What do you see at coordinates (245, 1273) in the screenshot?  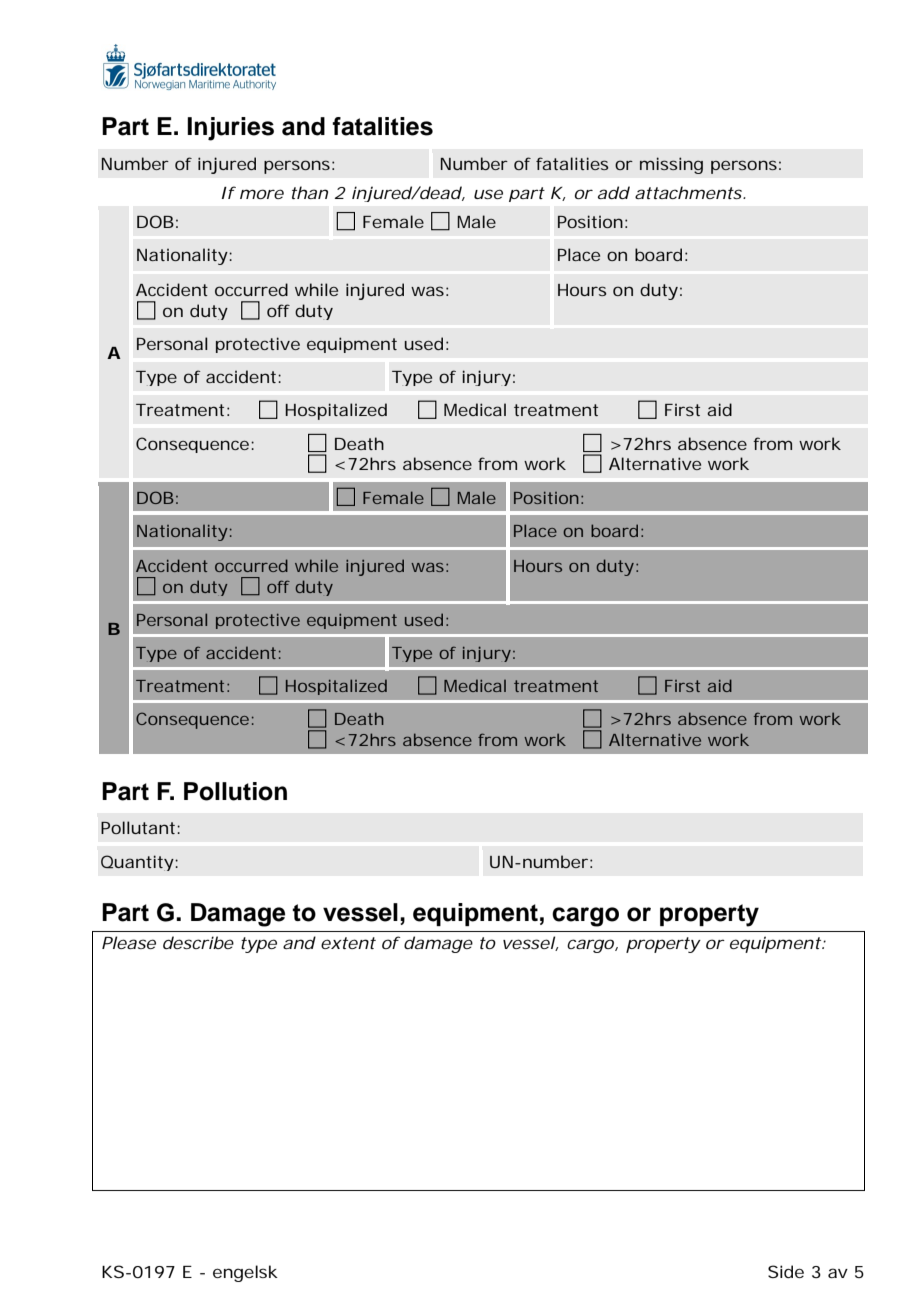 I see `engelsk` at bounding box center [245, 1273].
